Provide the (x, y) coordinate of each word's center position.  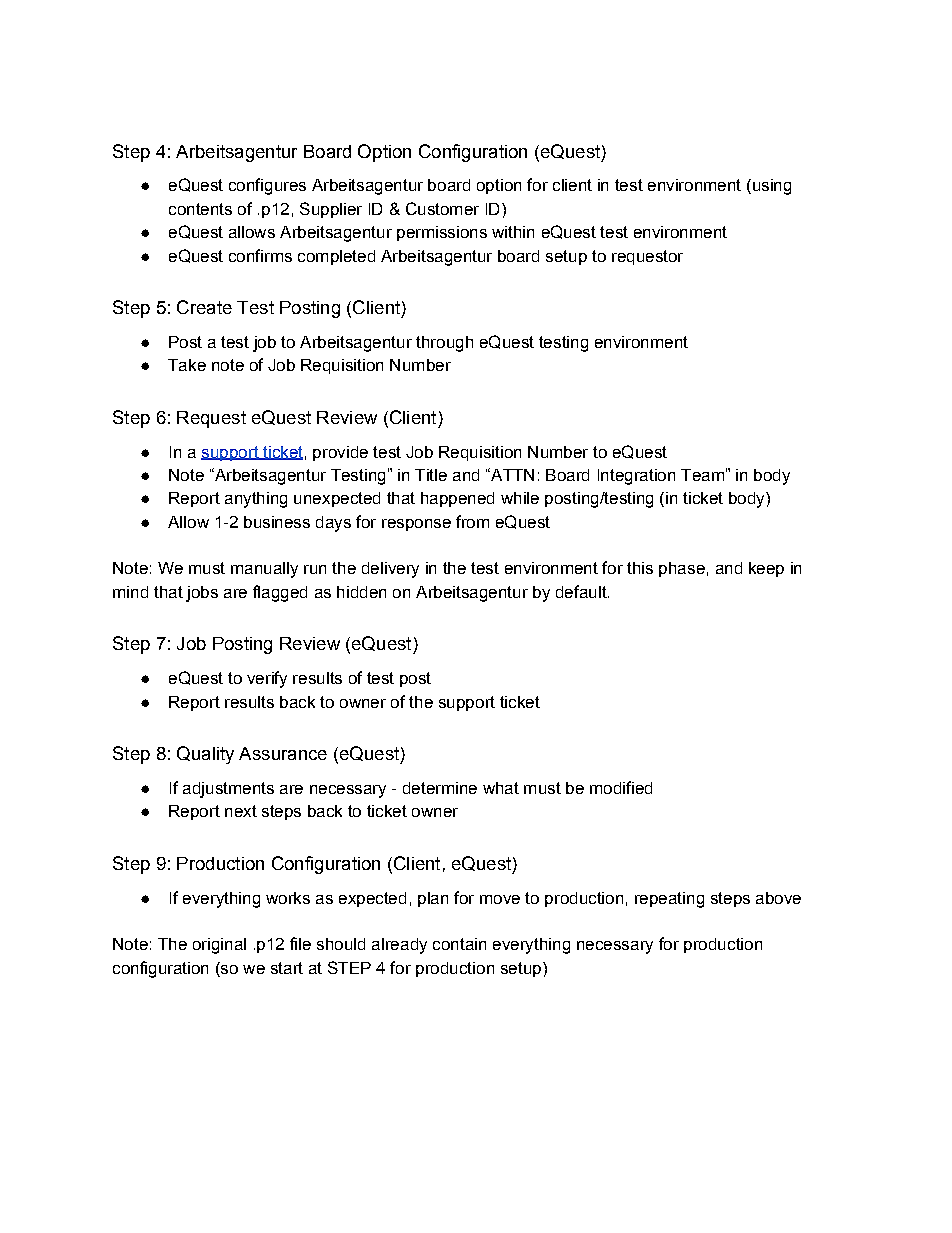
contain (459, 944)
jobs (202, 594)
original (219, 946)
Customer (442, 208)
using (770, 187)
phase (682, 569)
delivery (390, 570)
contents (200, 209)
